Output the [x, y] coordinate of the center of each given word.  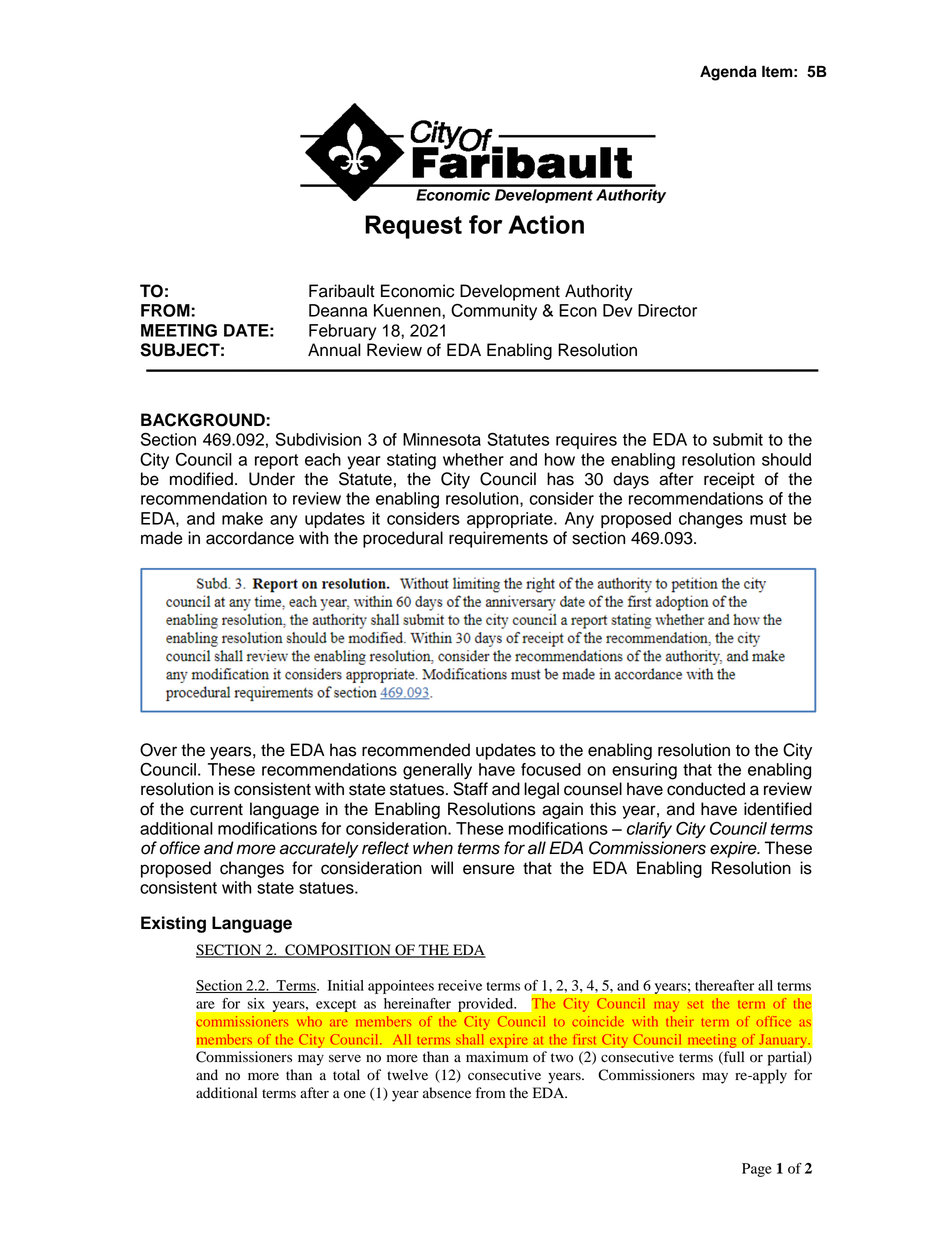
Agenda [728, 73]
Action [546, 224]
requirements [498, 539]
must [768, 519]
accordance [250, 538]
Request [413, 227]
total [346, 1075]
